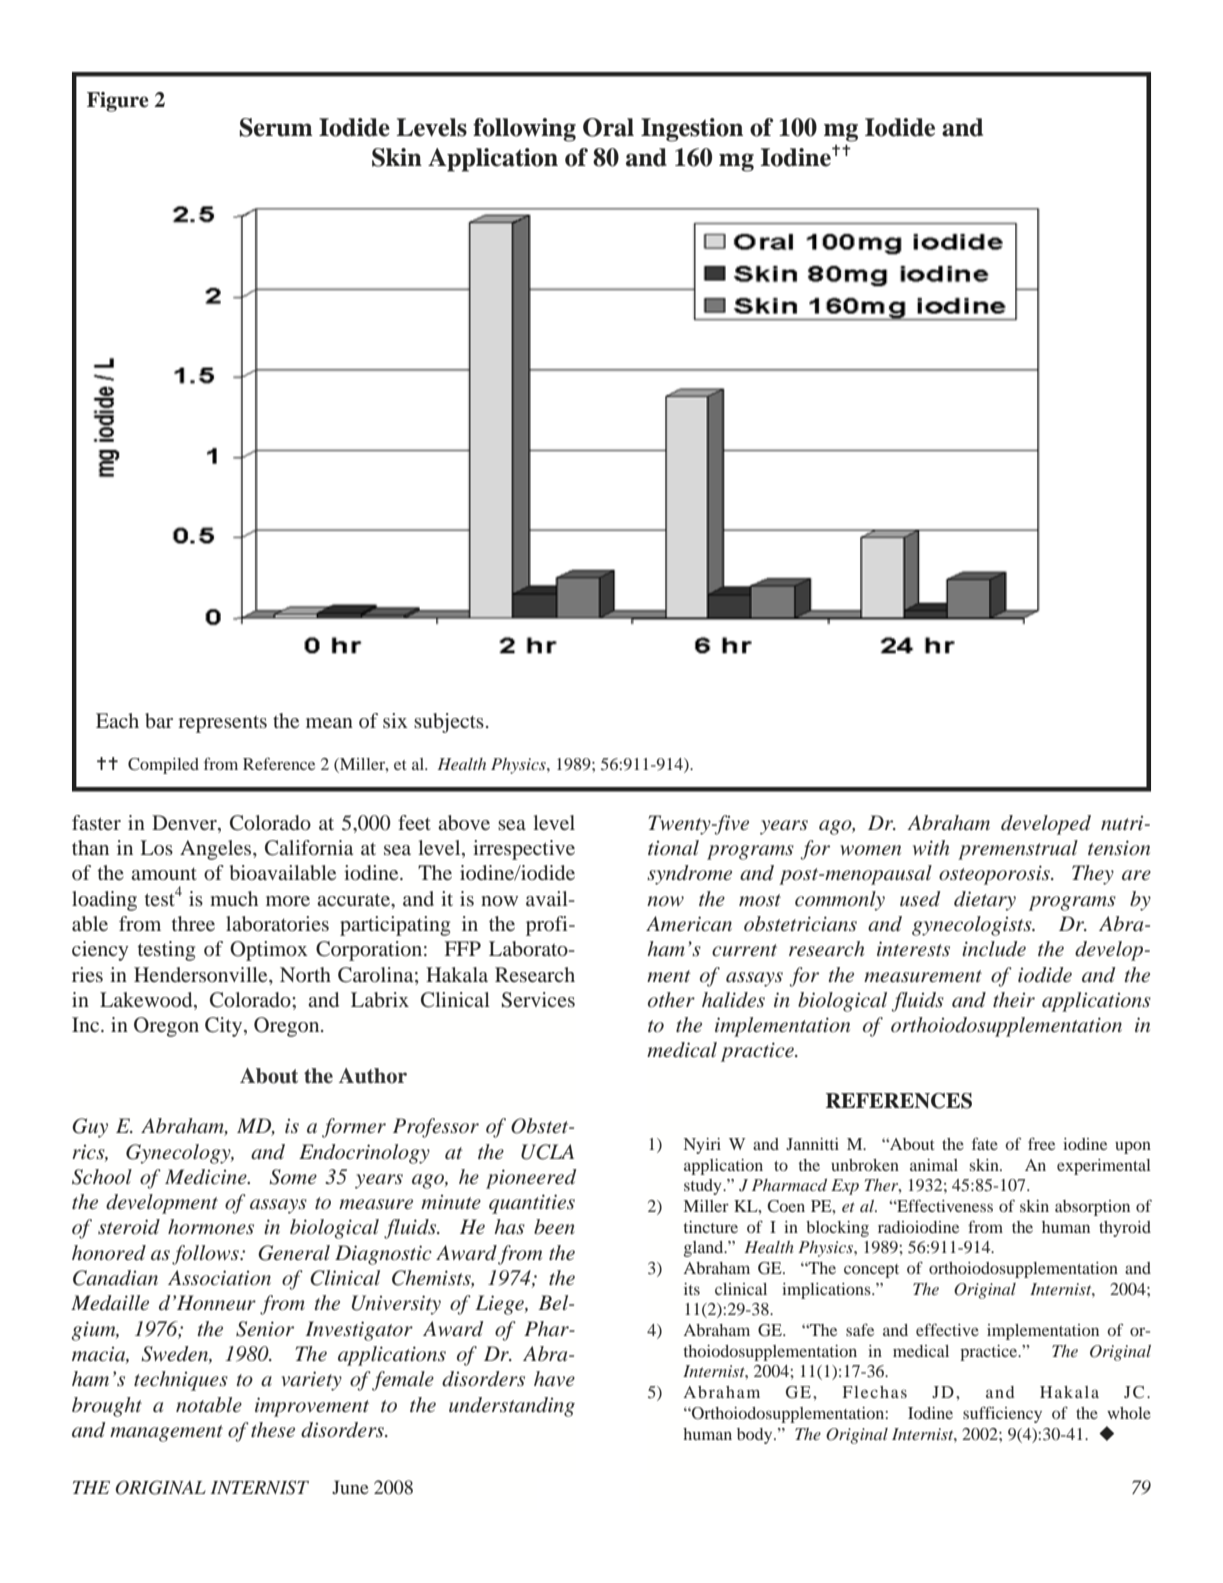  I want to click on their, so click(1014, 999).
